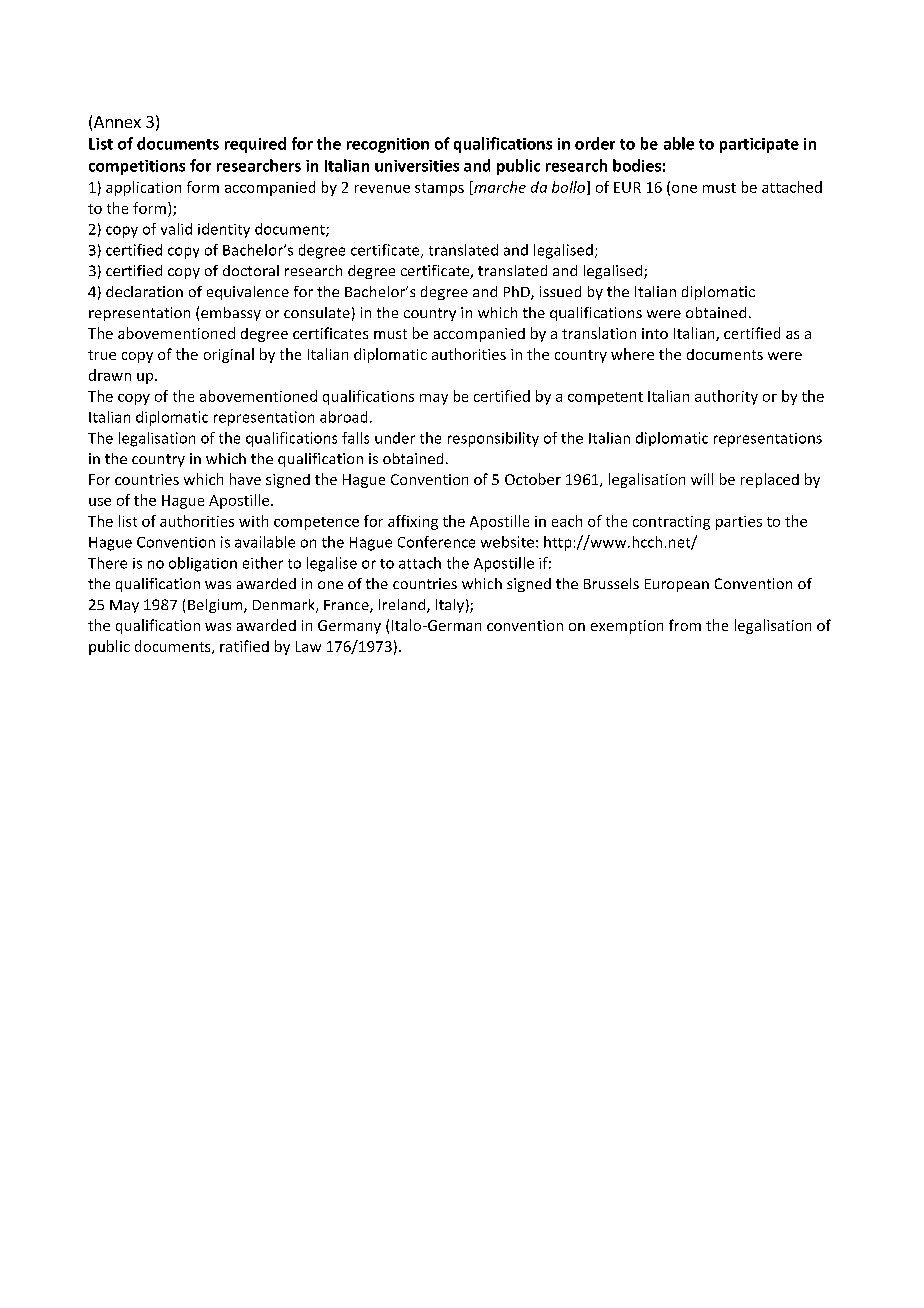 This image has width=924, height=1308. I want to click on universities, so click(417, 166).
